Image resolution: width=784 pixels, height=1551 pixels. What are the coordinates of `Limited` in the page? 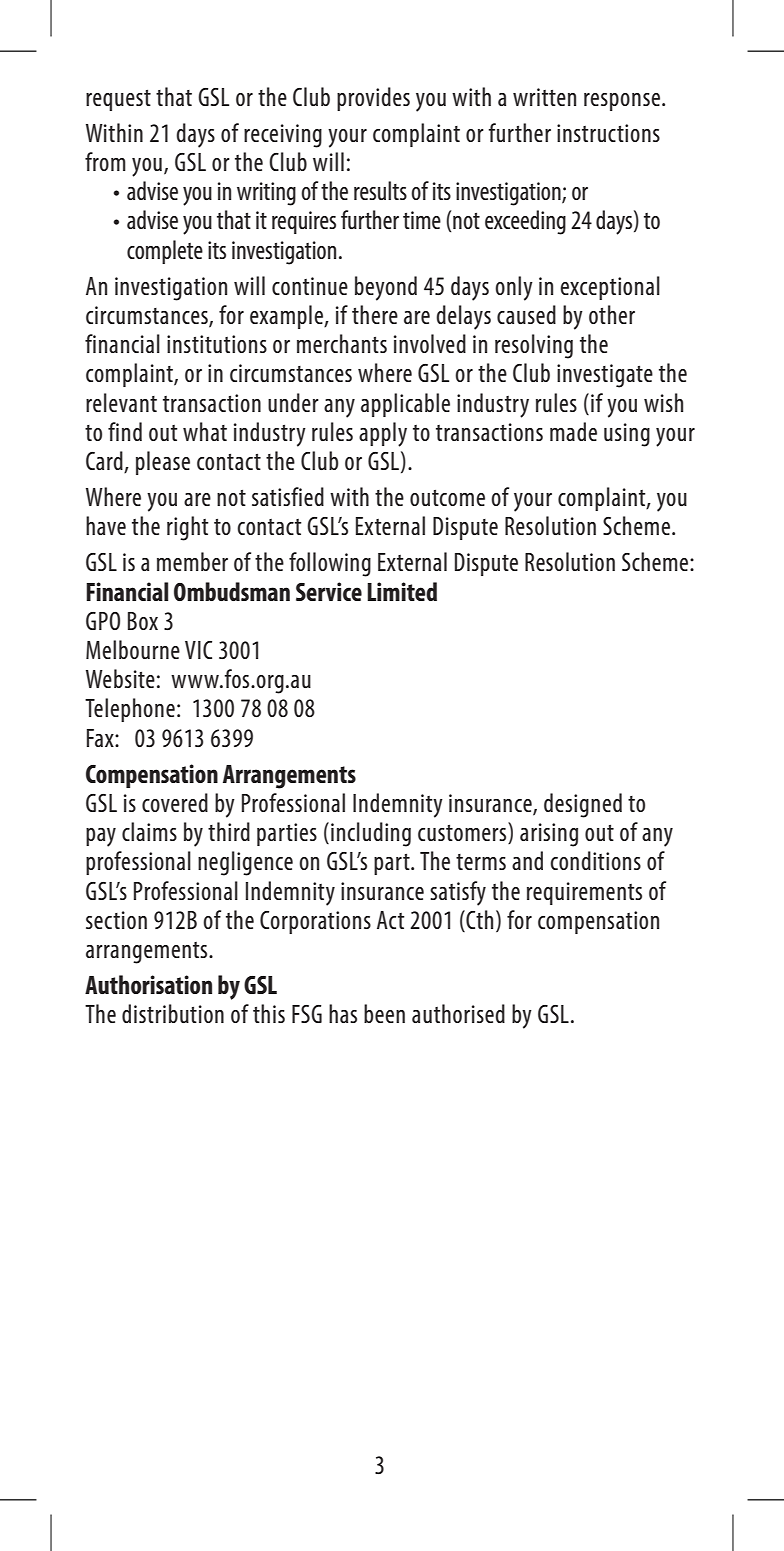 It's located at (402, 591).
